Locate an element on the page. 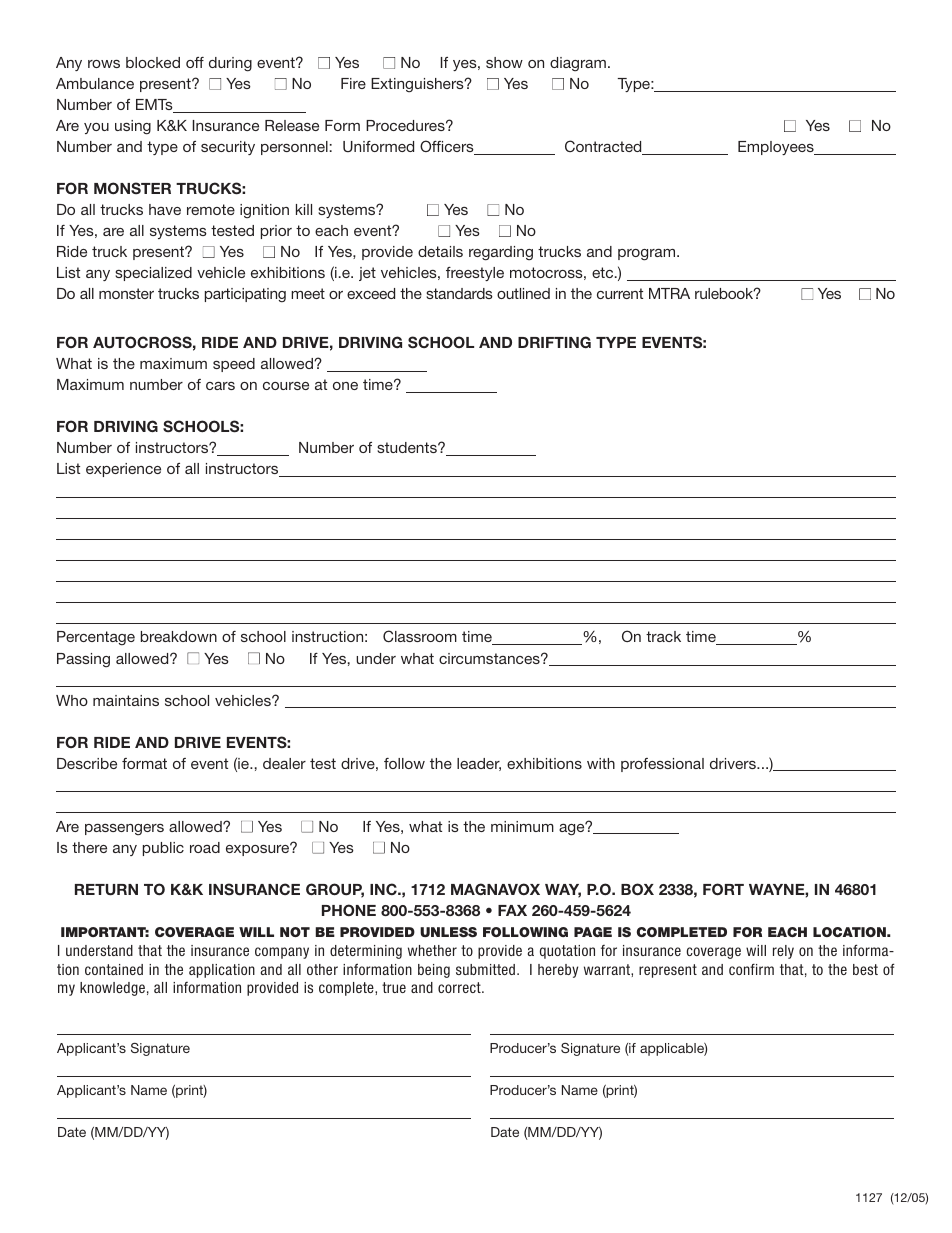 The height and width of the page is (1233, 952). Classroom is located at coordinates (420, 636).
